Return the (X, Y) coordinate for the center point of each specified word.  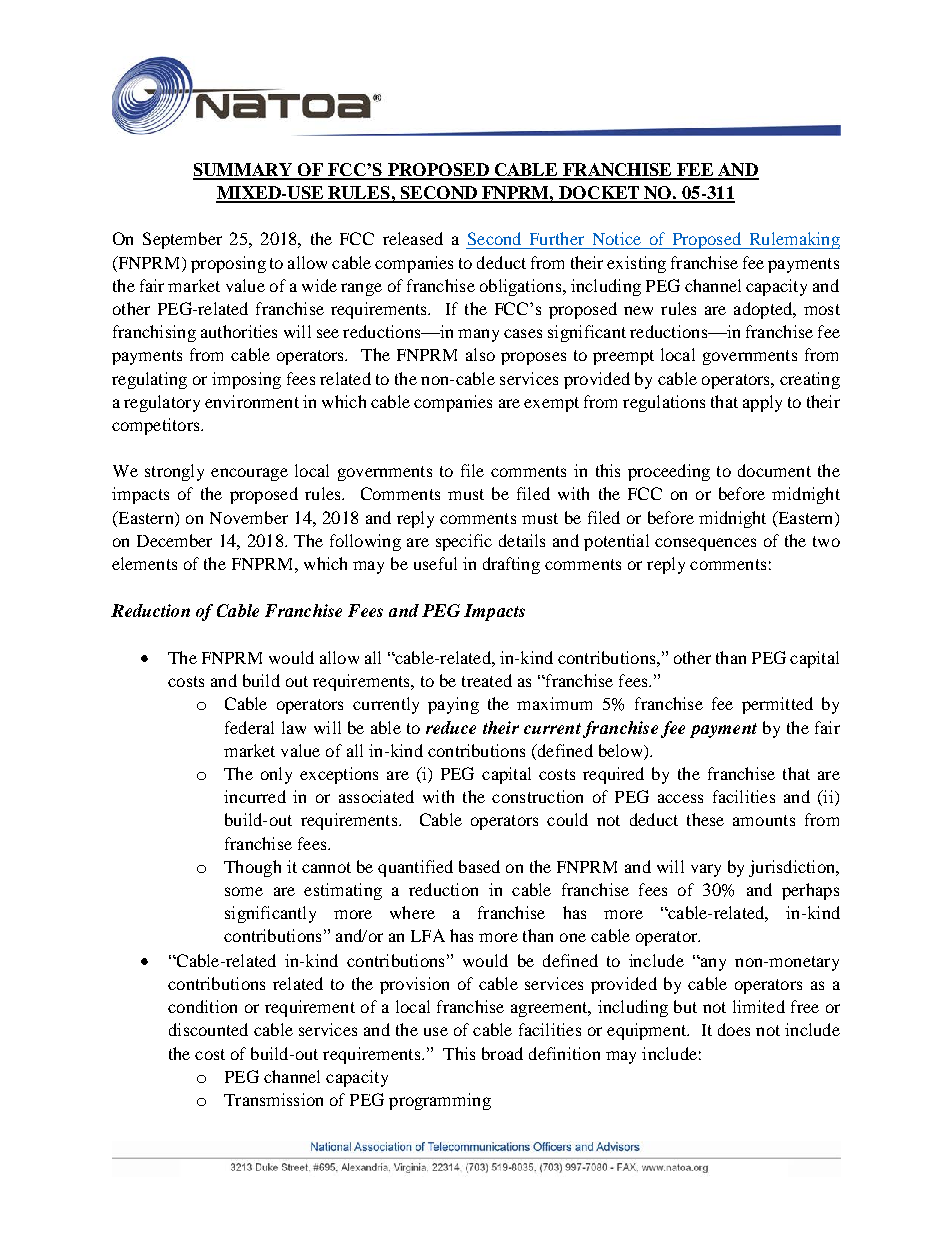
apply (762, 403)
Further (557, 238)
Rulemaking (793, 240)
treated (487, 680)
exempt (551, 404)
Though (252, 868)
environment (252, 401)
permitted (777, 705)
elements (144, 563)
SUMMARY (243, 171)
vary (706, 870)
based (479, 866)
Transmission (273, 1099)
